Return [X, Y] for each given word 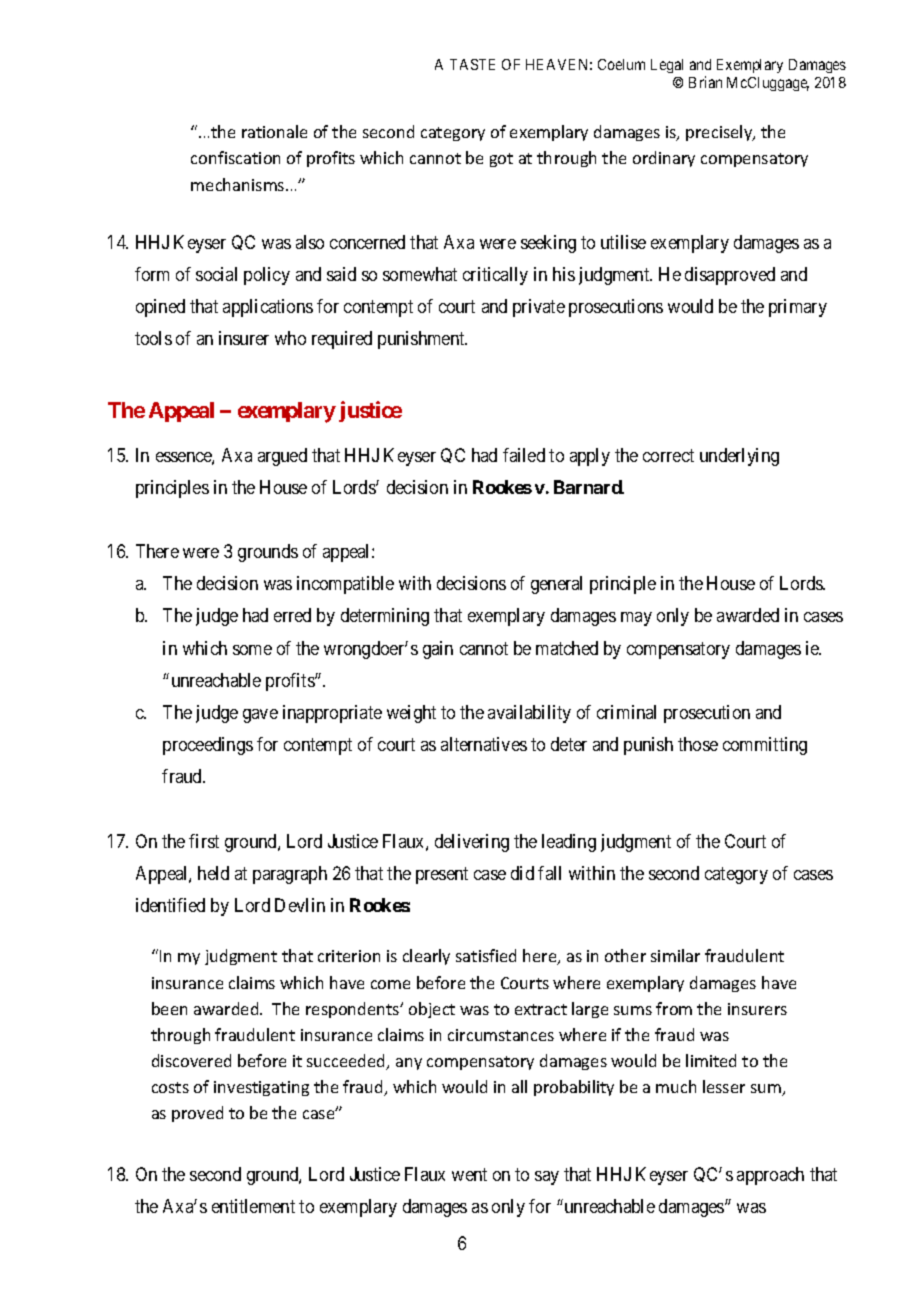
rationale [274, 131]
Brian [705, 82]
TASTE [472, 64]
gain [438, 650]
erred [292, 615]
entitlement [253, 1206]
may [636, 619]
